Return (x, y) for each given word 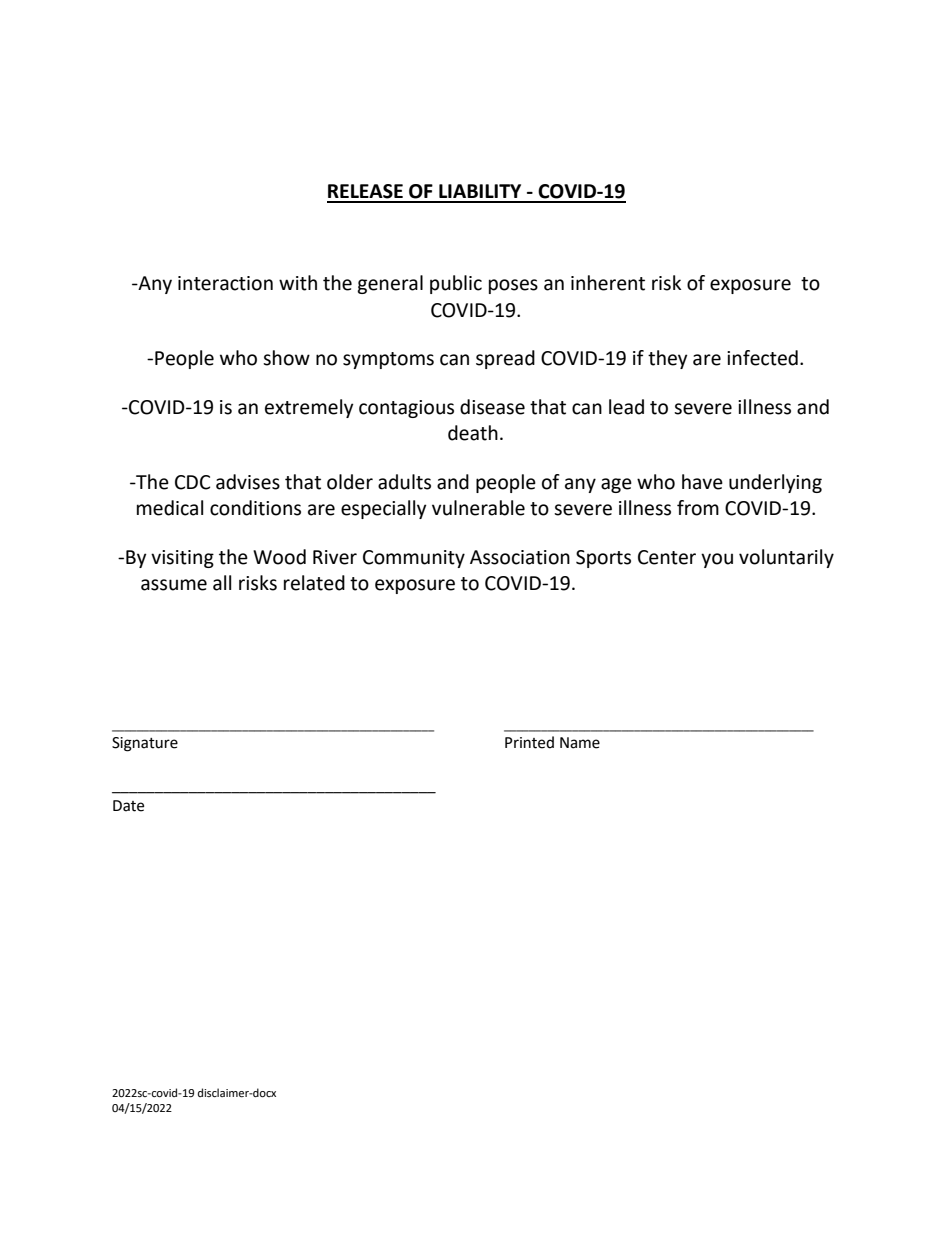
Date (128, 806)
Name (580, 743)
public (456, 284)
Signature (145, 744)
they (668, 359)
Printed (529, 742)
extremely (309, 408)
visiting (182, 559)
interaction (225, 283)
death (473, 433)
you (717, 560)
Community (414, 559)
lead (626, 407)
